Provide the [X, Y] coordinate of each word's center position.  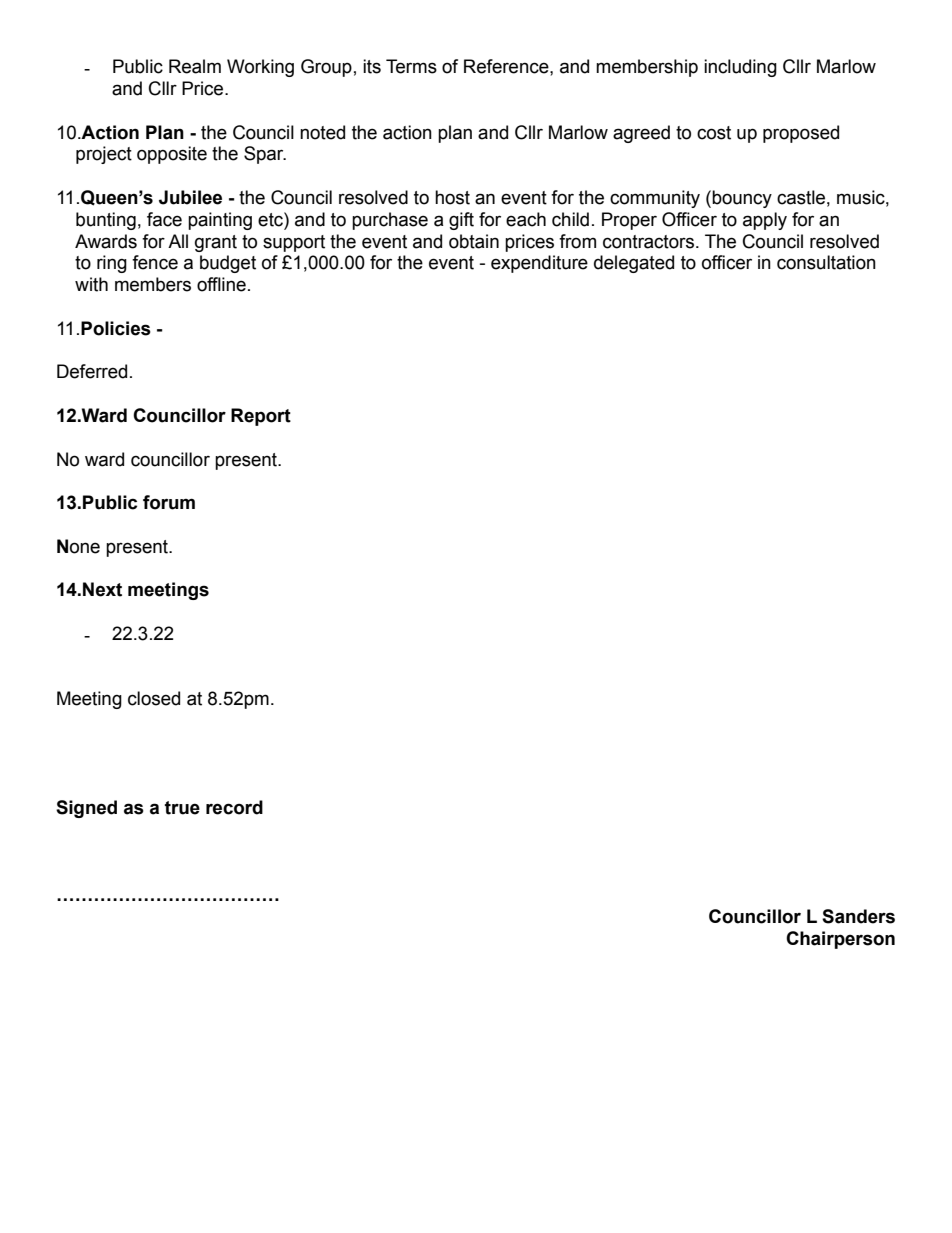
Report [261, 417]
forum [169, 502]
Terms [411, 66]
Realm [195, 66]
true [182, 808]
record [234, 807]
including [740, 68]
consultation [826, 262]
